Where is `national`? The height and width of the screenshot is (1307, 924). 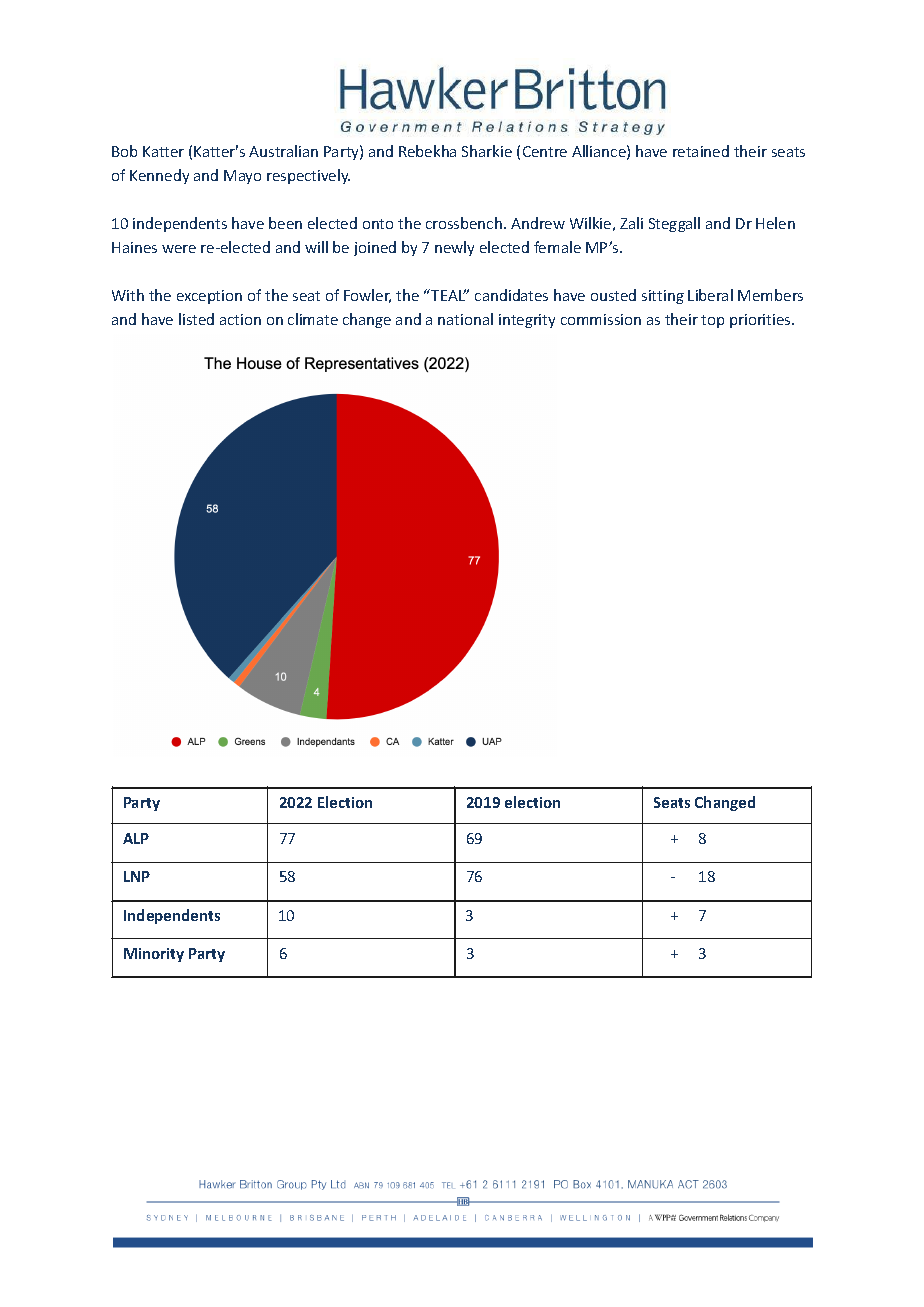
national is located at coordinates (465, 319).
